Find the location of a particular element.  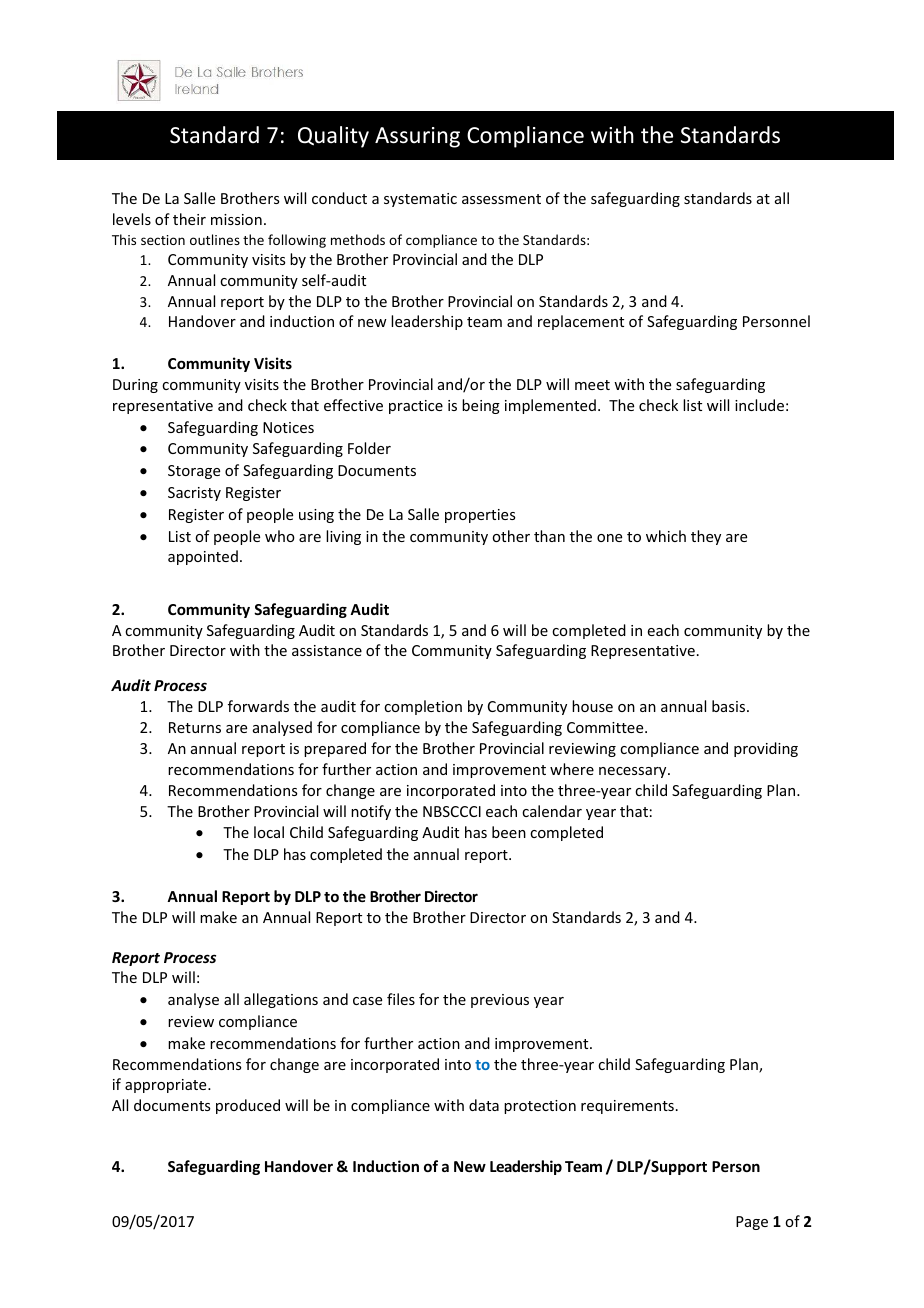

allegations is located at coordinates (281, 1000).
